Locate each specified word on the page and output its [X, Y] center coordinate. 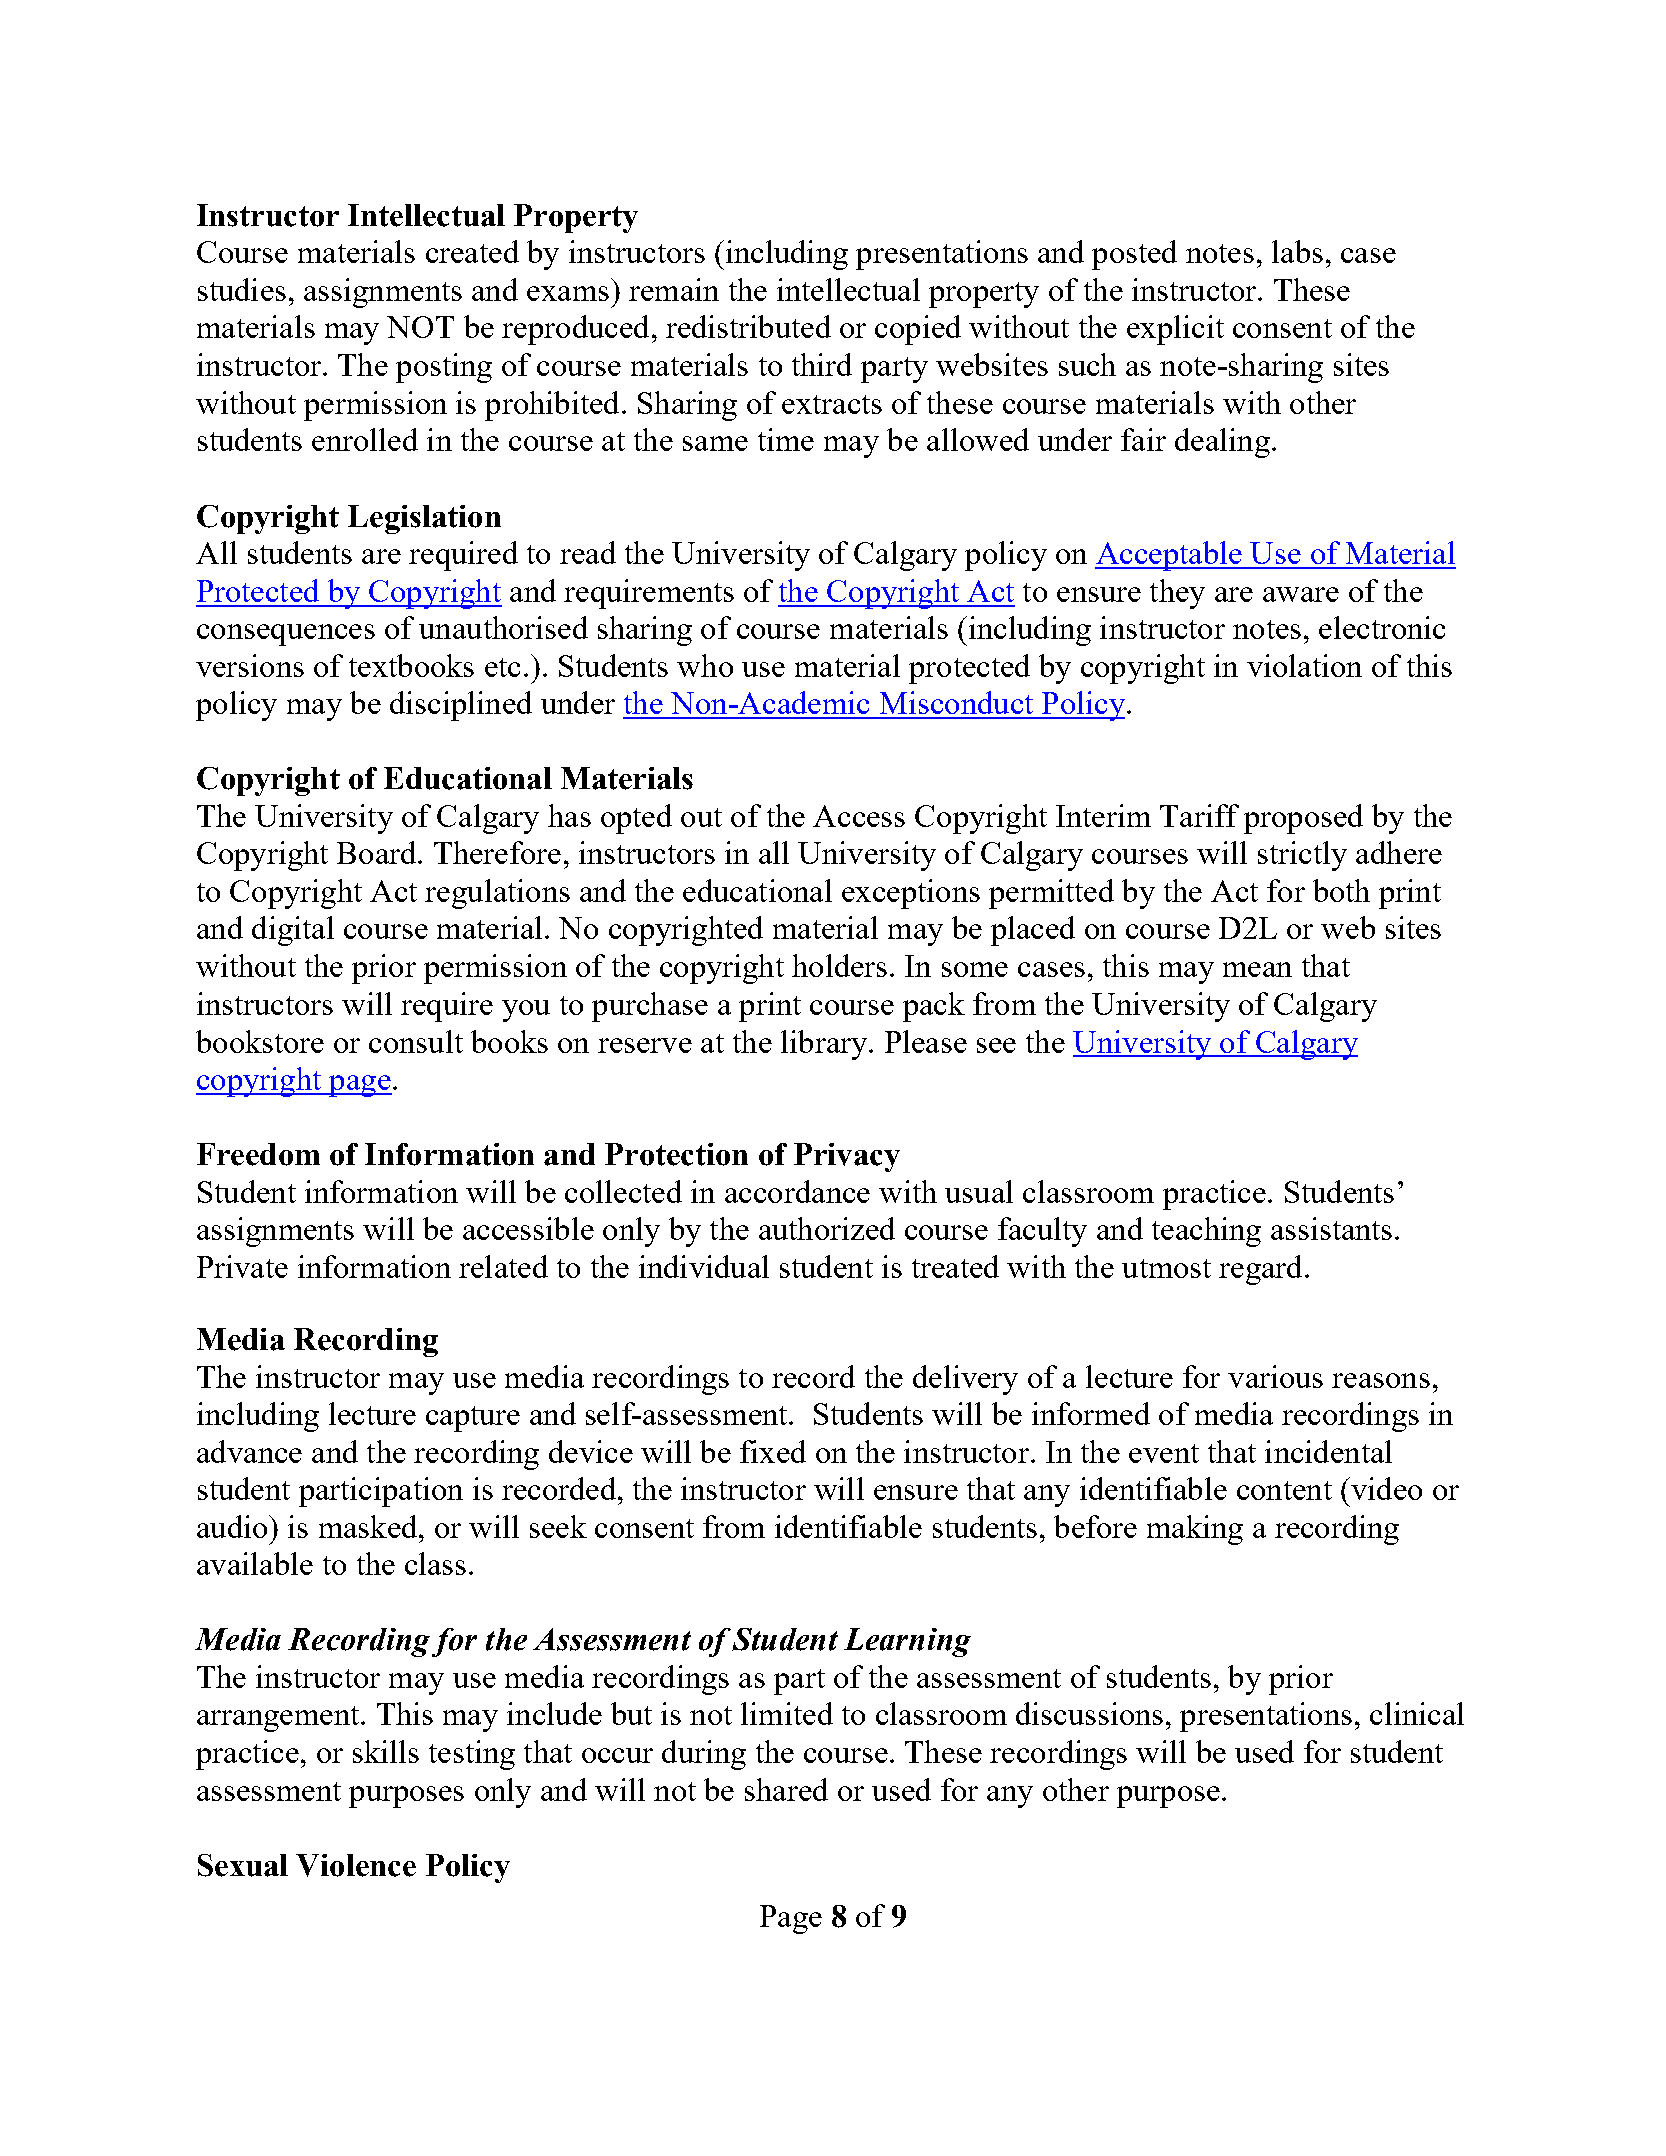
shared [786, 1789]
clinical [1417, 1713]
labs [1297, 251]
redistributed [748, 326]
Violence [356, 1865]
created [472, 251]
